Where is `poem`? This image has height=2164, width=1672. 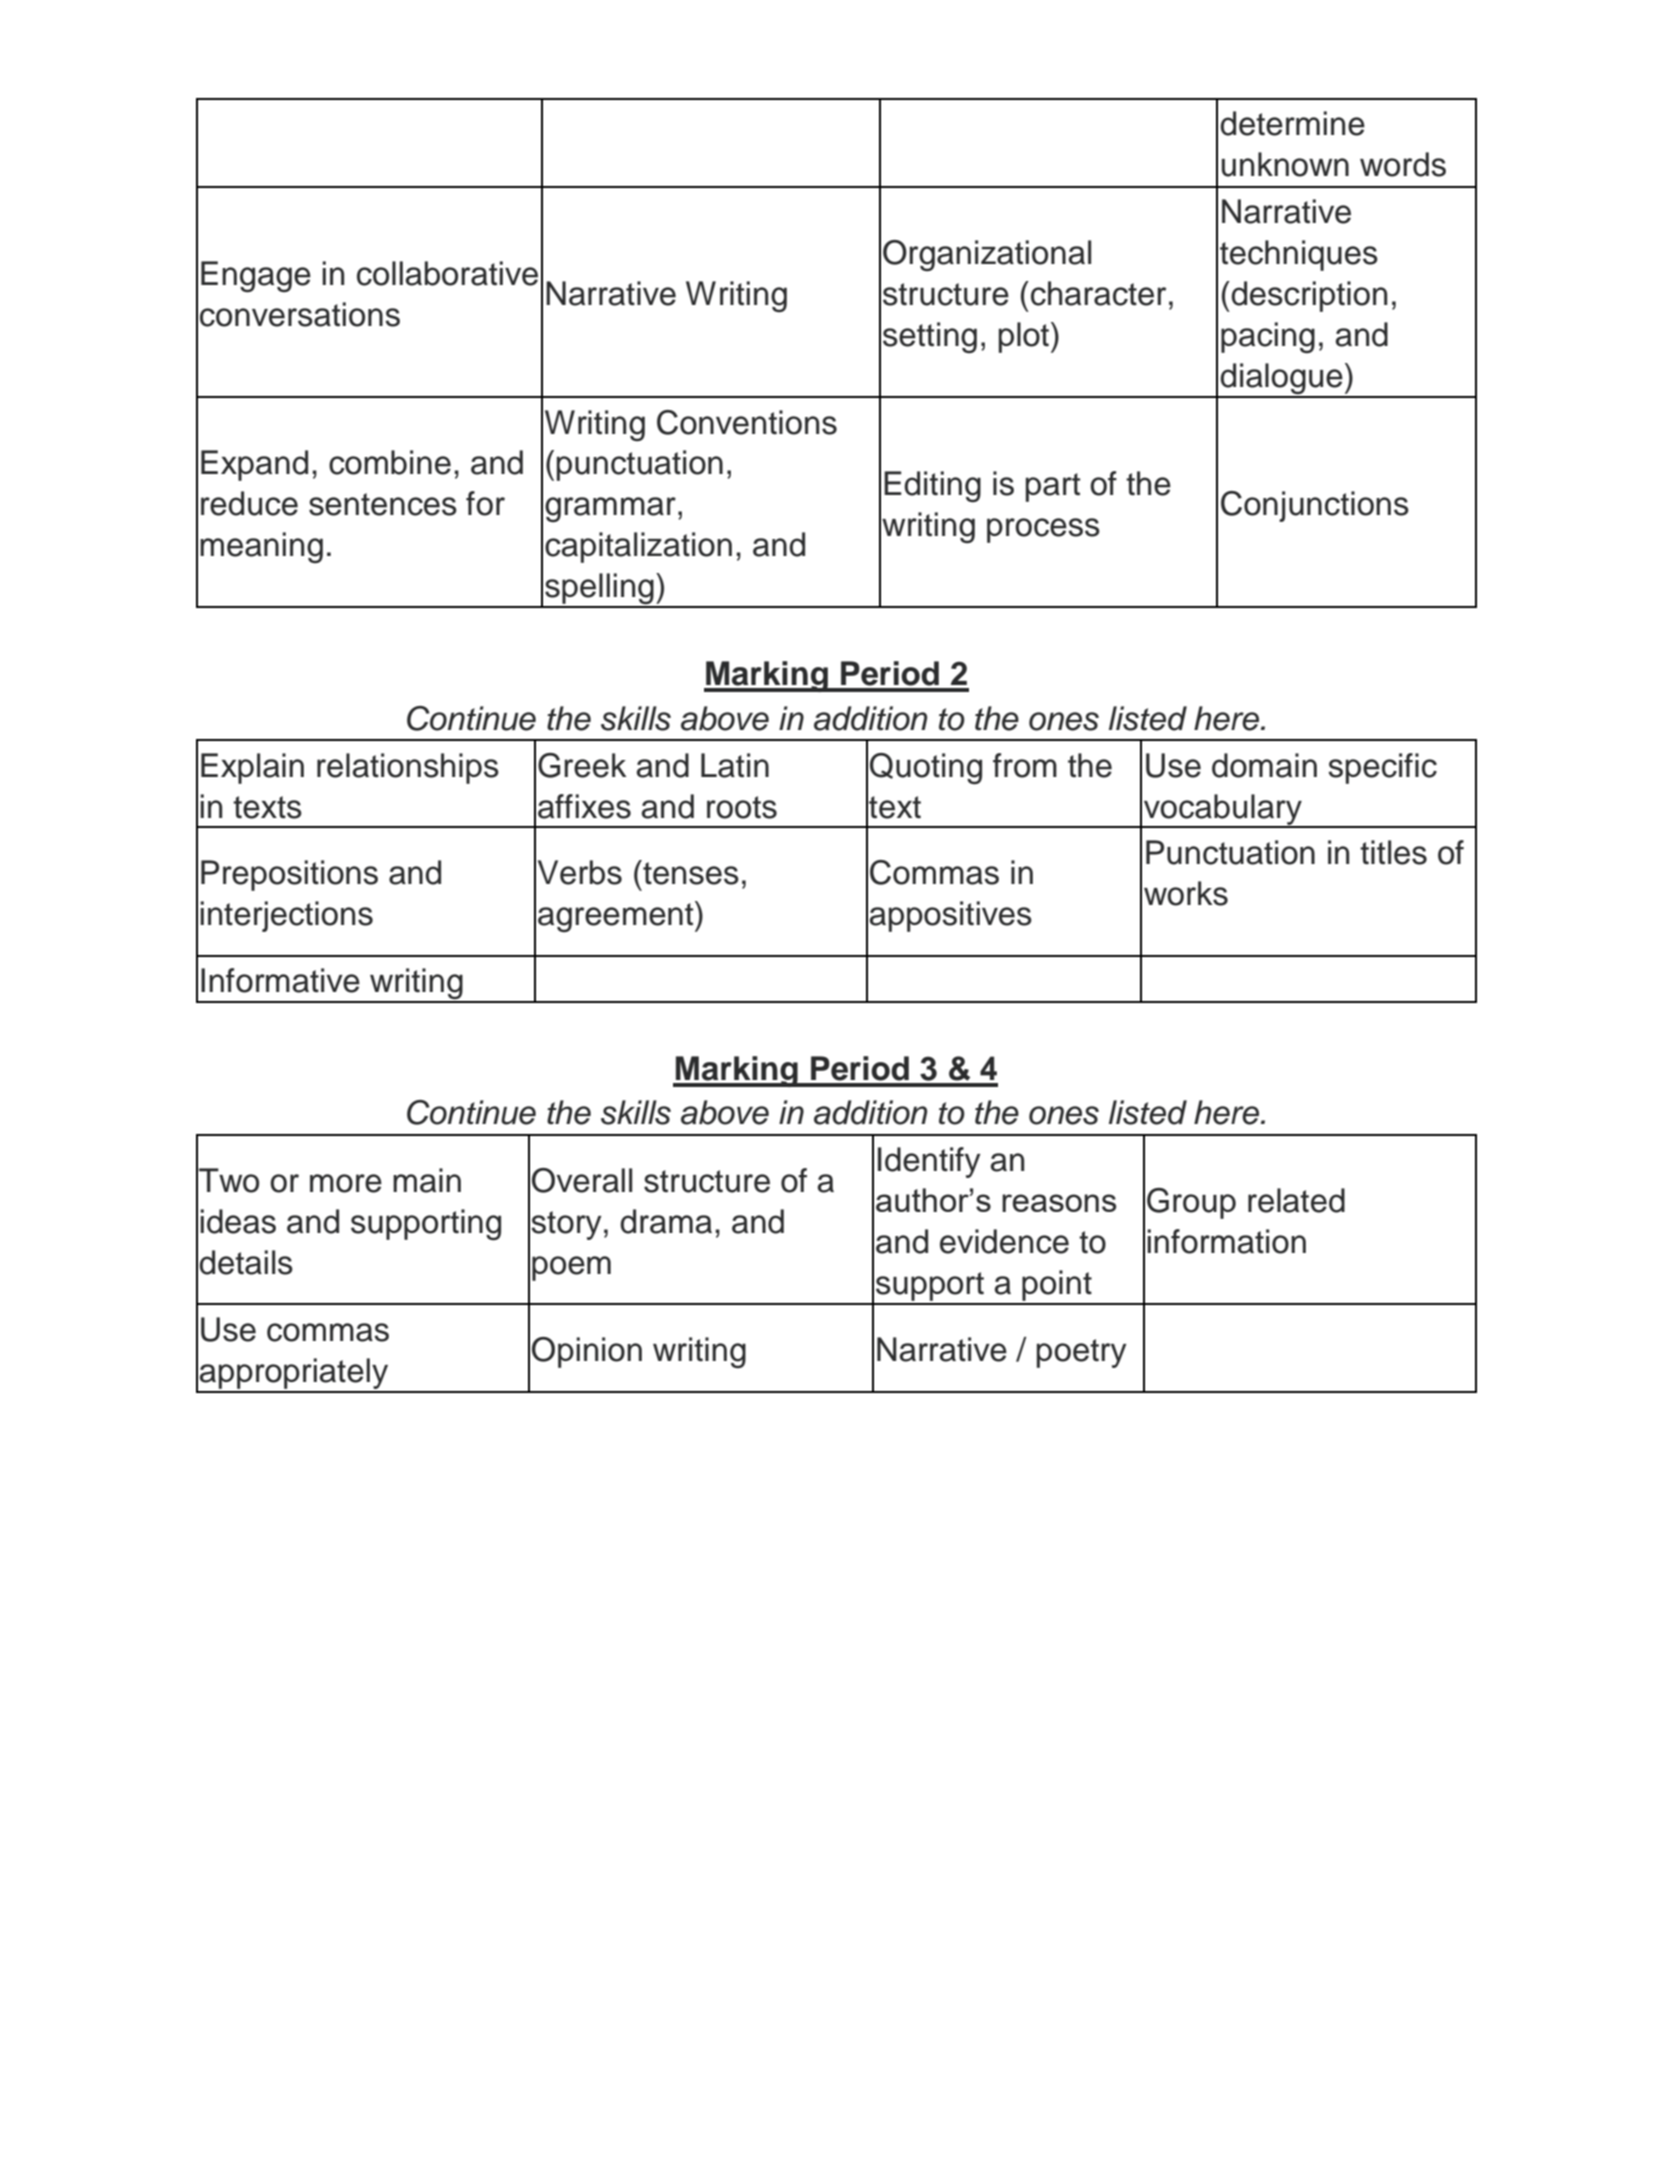
poem is located at coordinates (571, 1268).
